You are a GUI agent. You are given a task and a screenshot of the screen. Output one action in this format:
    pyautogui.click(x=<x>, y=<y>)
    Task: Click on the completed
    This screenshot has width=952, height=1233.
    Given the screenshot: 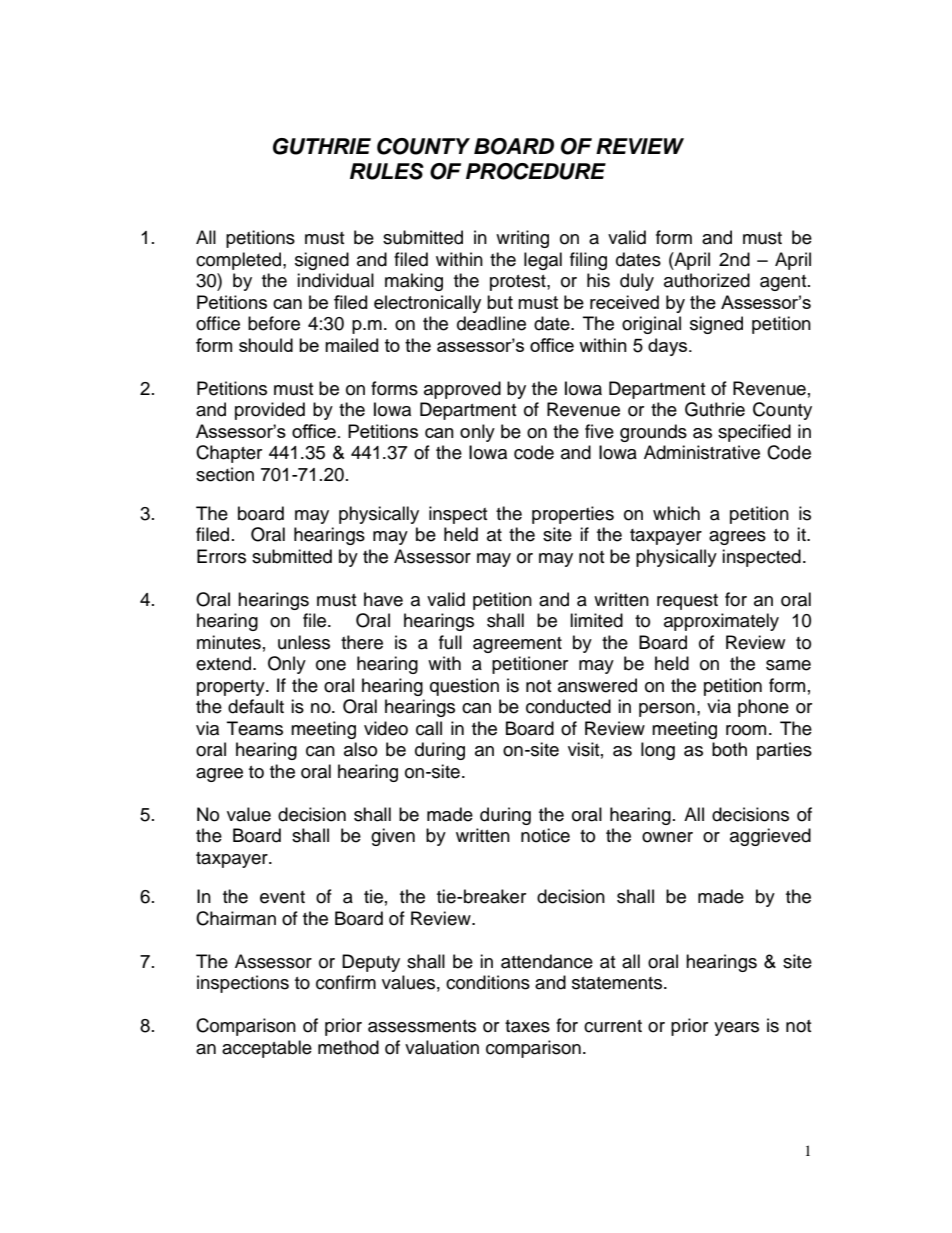 What is the action you would take?
    pyautogui.click(x=240, y=261)
